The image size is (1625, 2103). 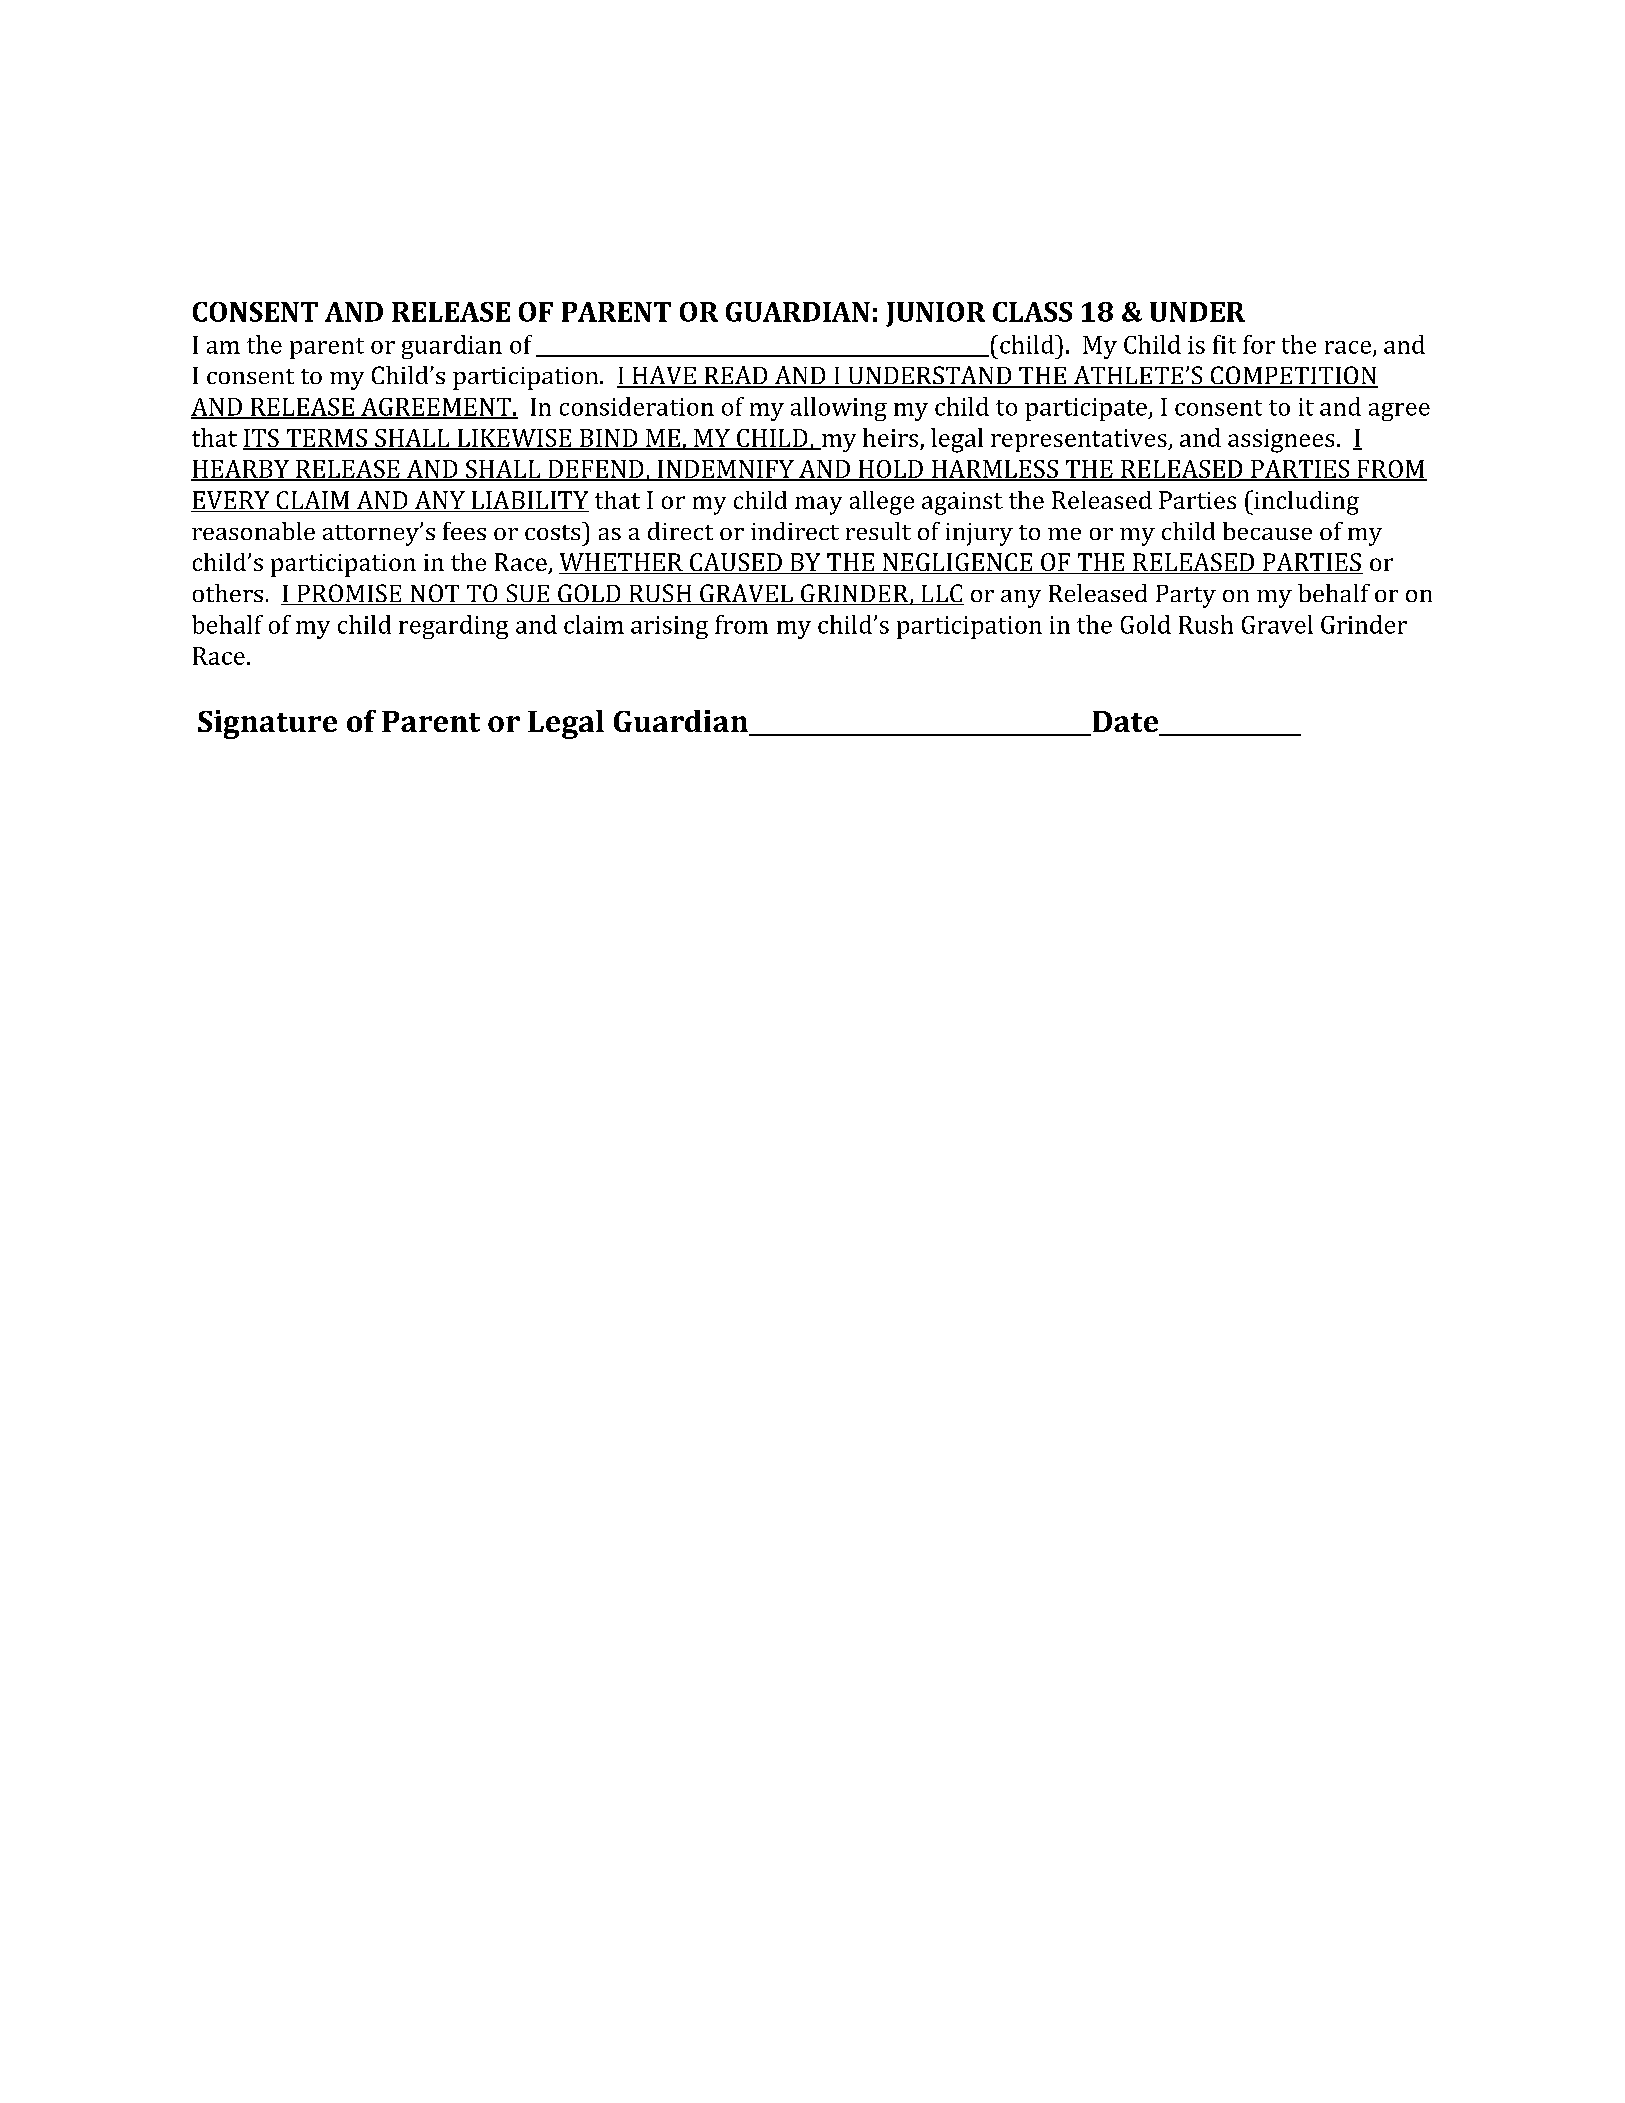 I want to click on Signature, so click(x=267, y=724).
